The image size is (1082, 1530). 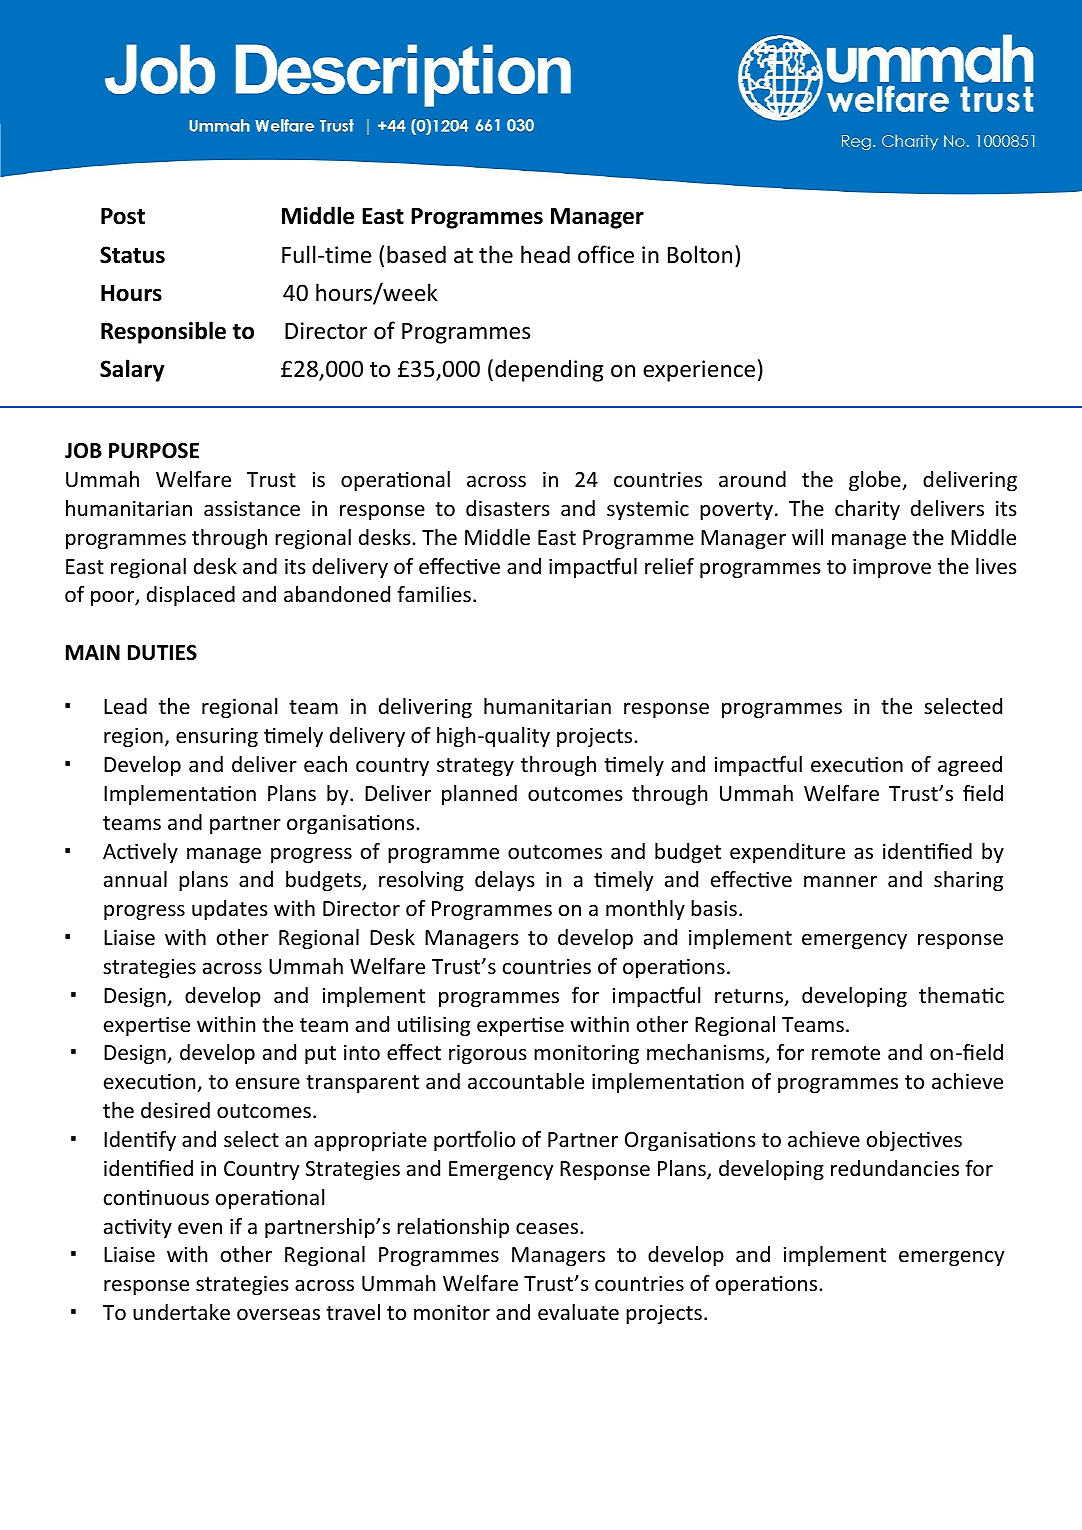 I want to click on Status, so click(x=132, y=255).
